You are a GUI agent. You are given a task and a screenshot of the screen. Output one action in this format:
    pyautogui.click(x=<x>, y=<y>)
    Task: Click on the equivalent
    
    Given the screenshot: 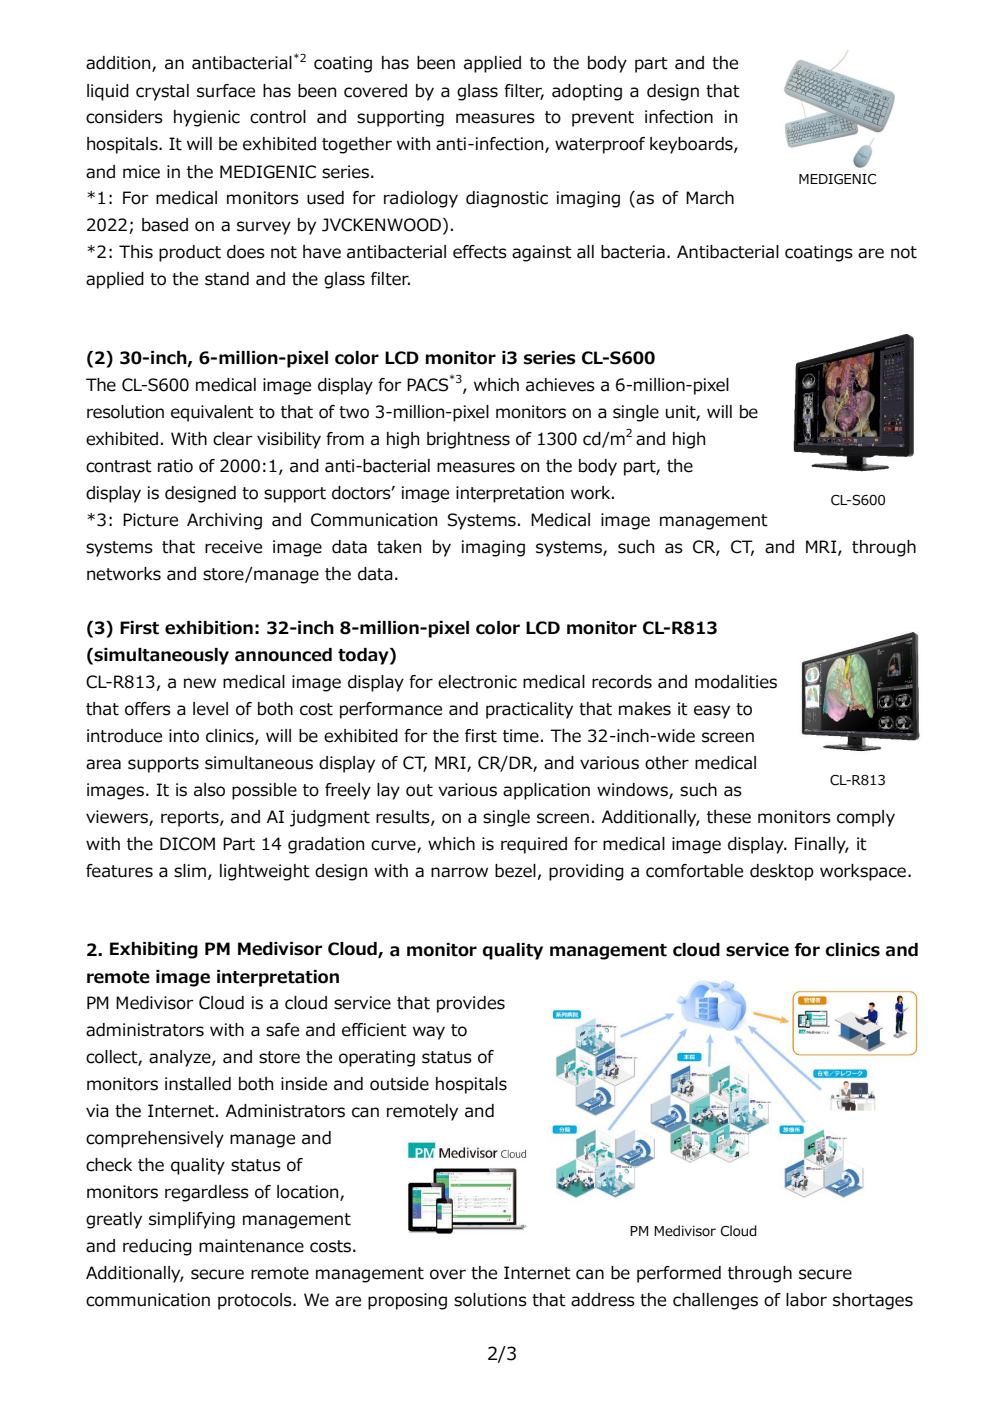 What is the action you would take?
    pyautogui.click(x=212, y=413)
